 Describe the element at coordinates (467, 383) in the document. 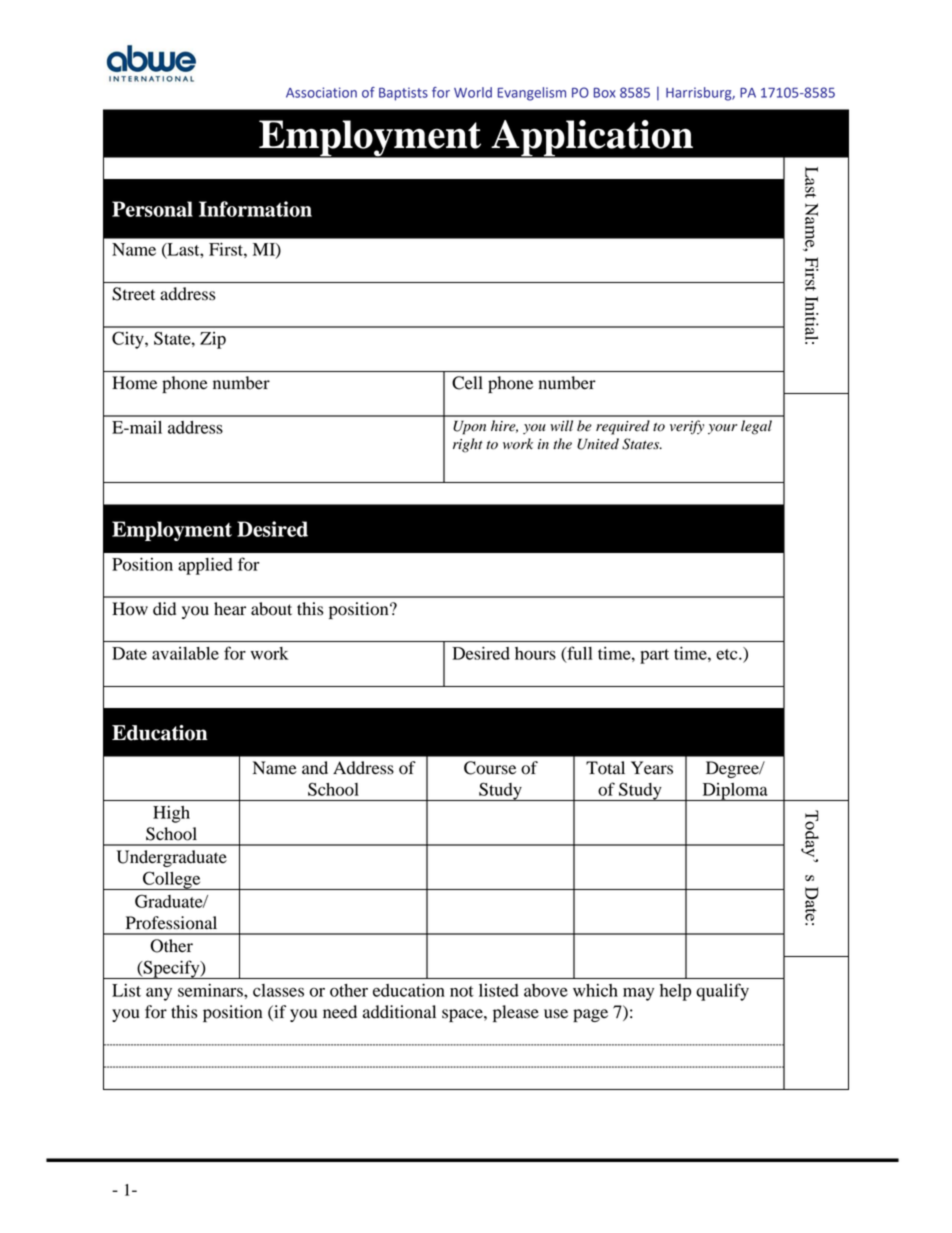

I see `Cell` at that location.
